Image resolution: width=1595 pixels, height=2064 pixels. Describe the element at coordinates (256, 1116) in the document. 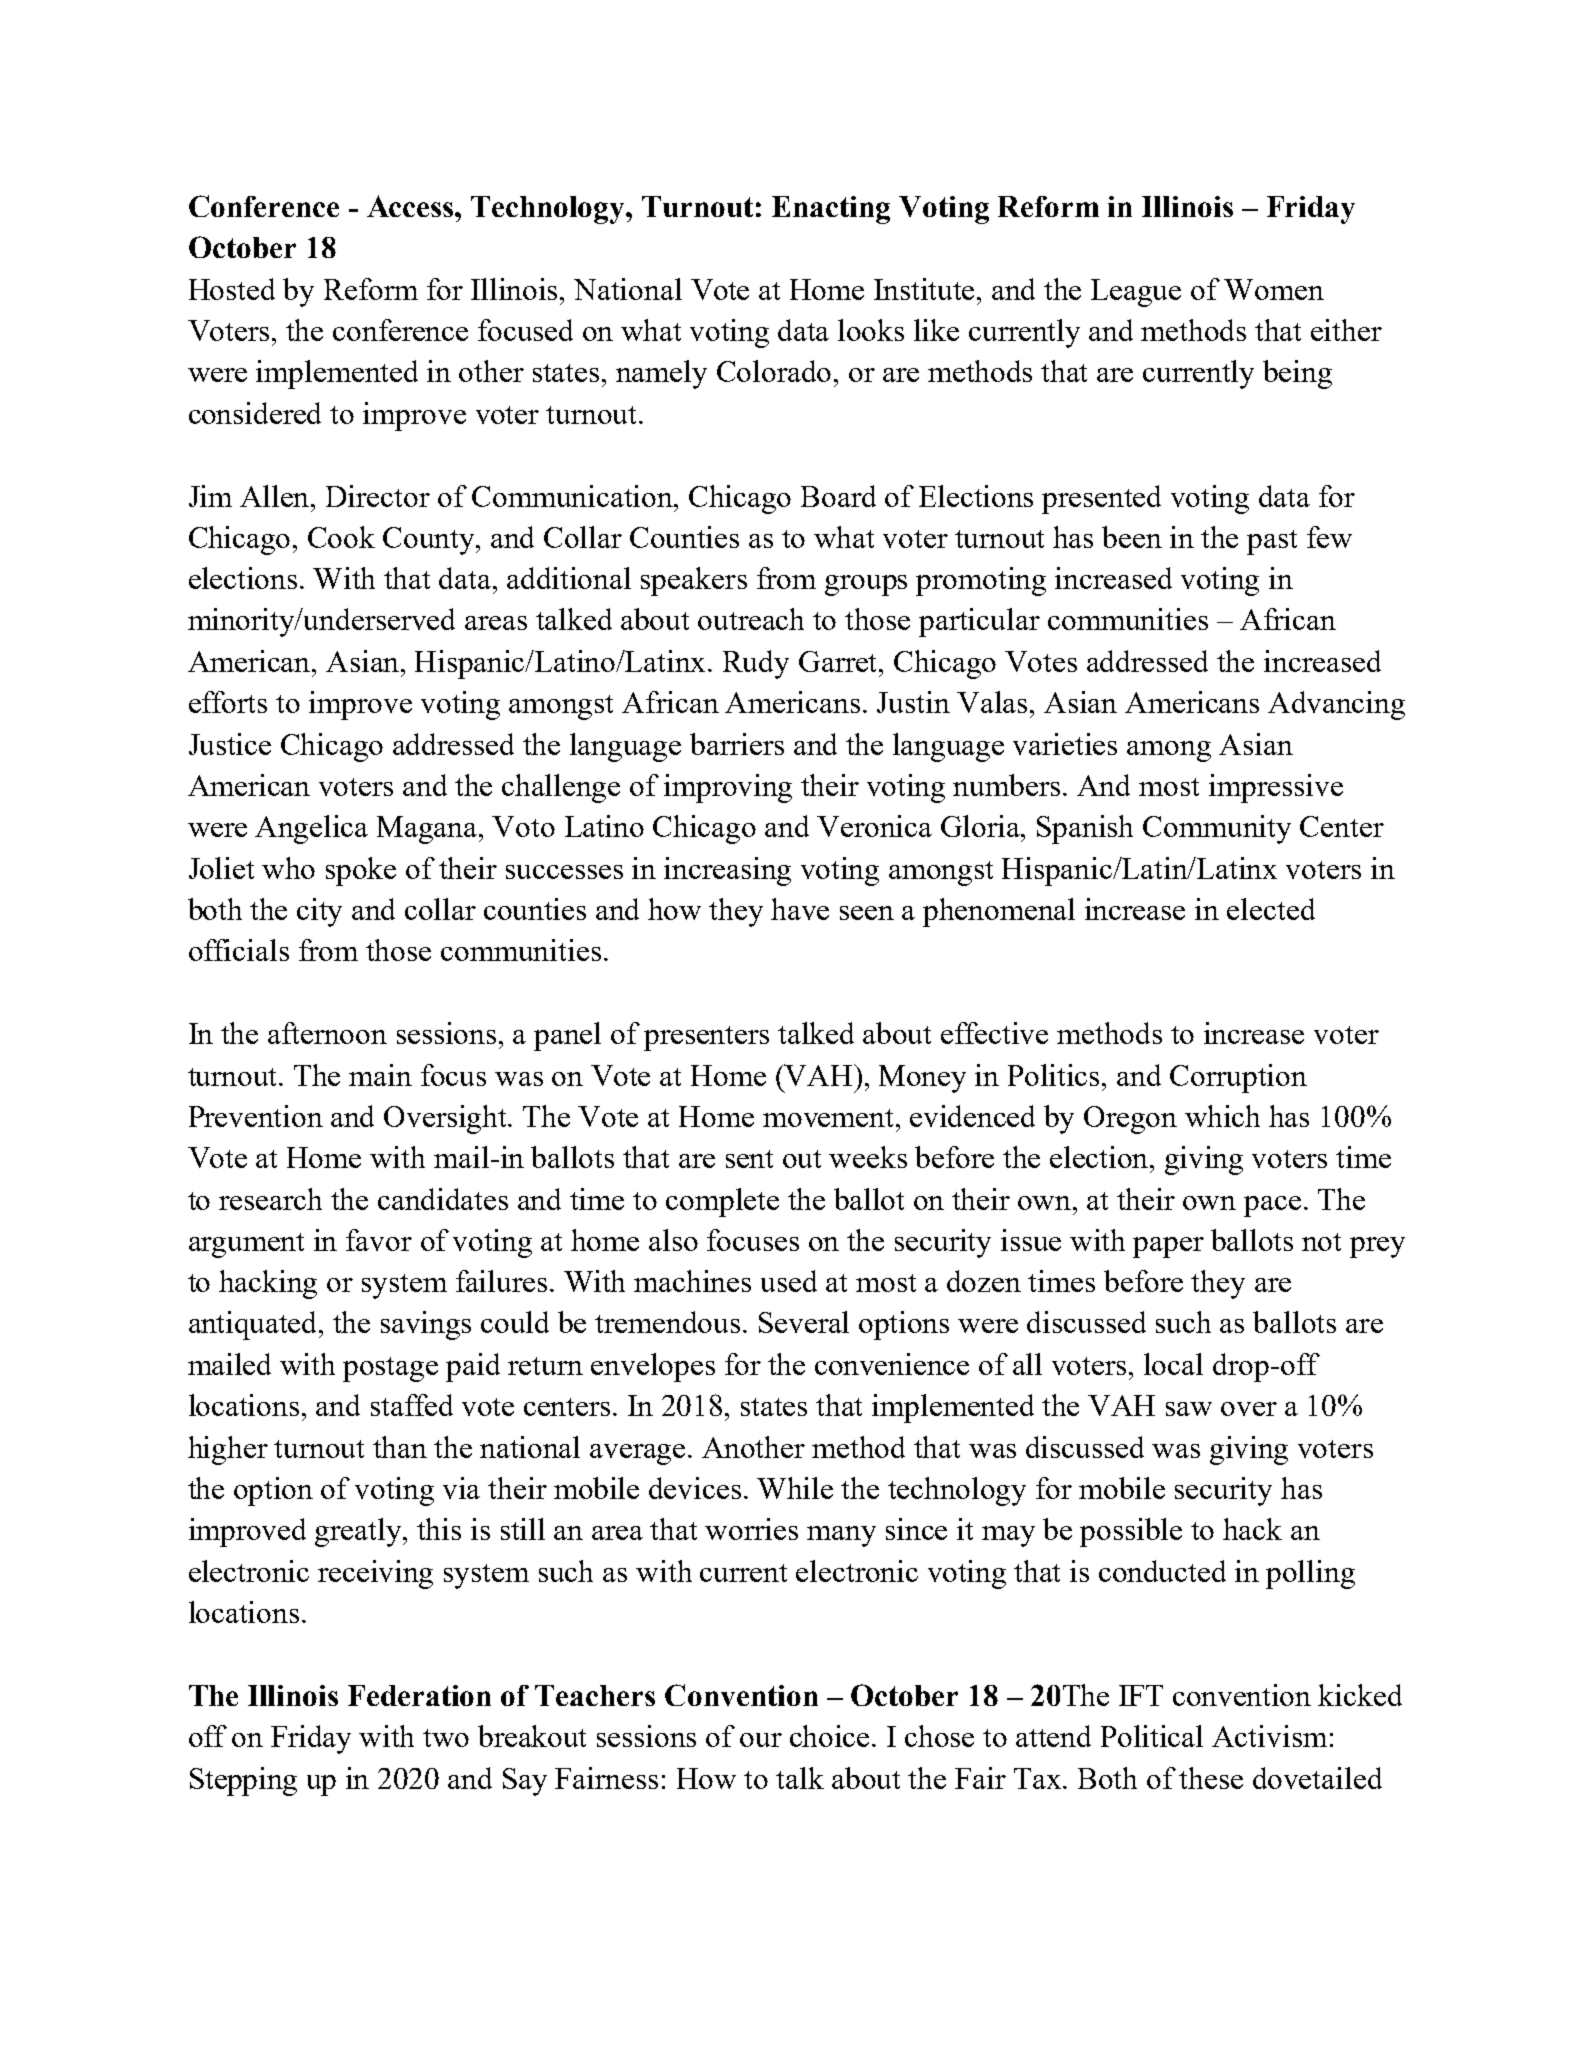

I see `Prevention` at that location.
